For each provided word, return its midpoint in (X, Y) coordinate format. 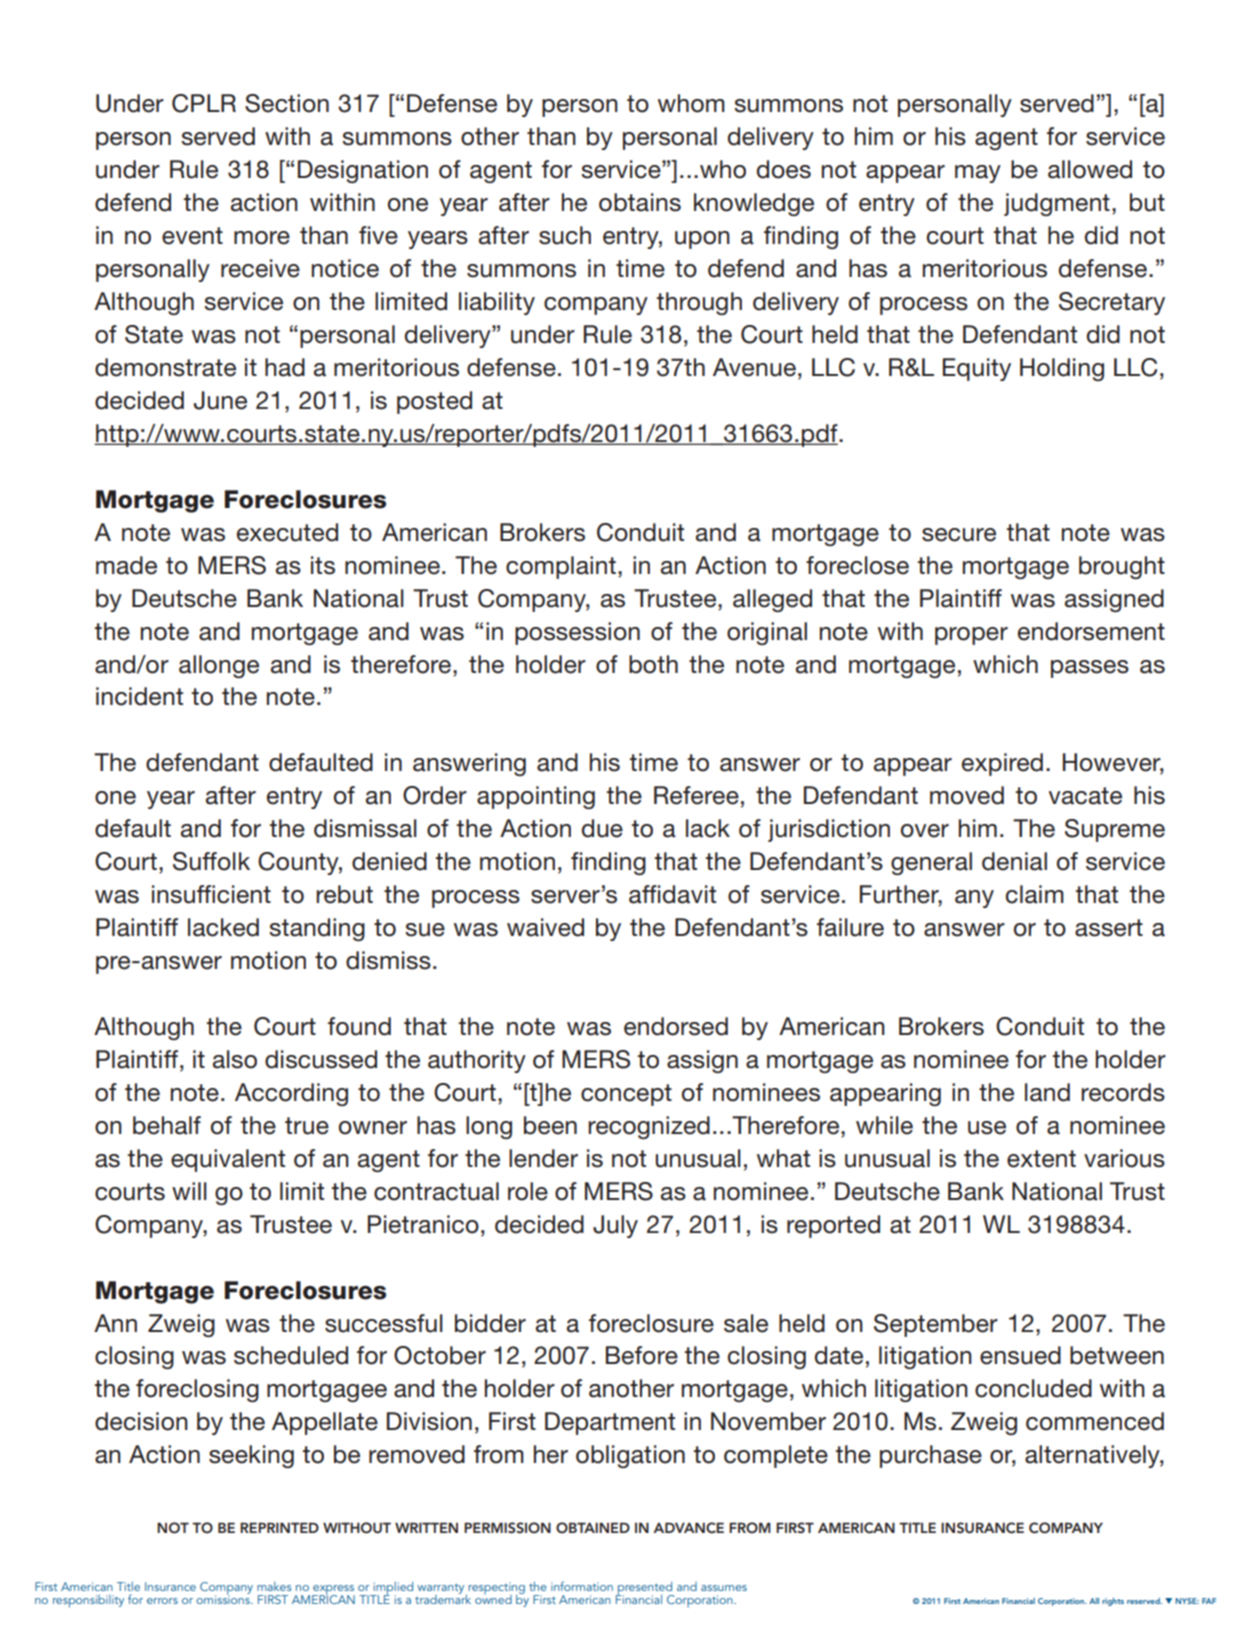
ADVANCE (688, 1528)
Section (287, 103)
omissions (224, 1598)
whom (691, 103)
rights (1113, 1602)
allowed (1090, 169)
